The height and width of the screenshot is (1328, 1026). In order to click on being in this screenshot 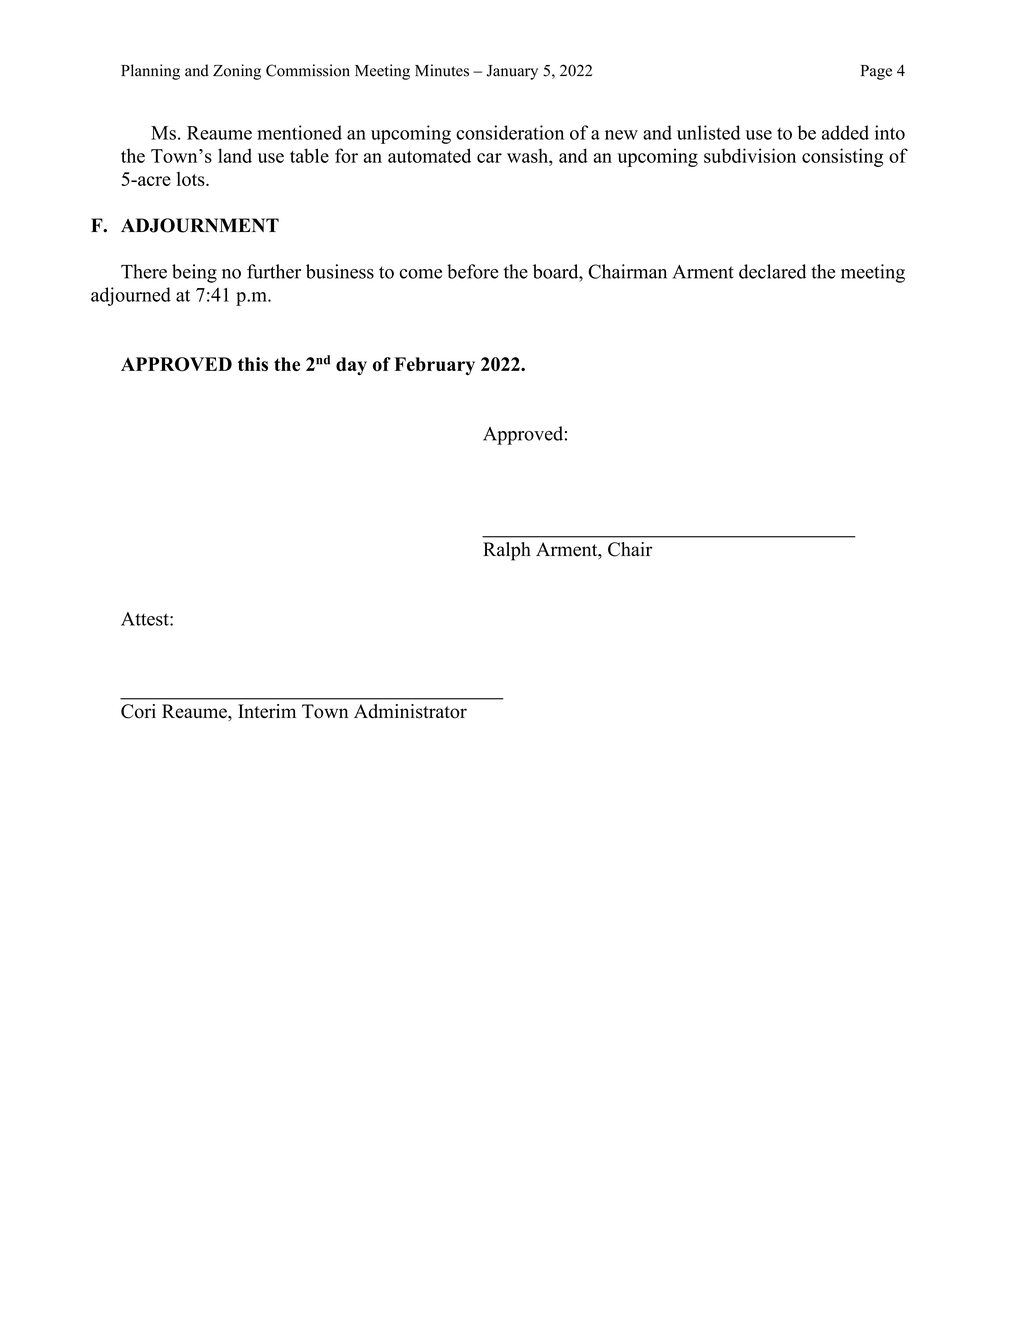, I will do `click(194, 273)`.
